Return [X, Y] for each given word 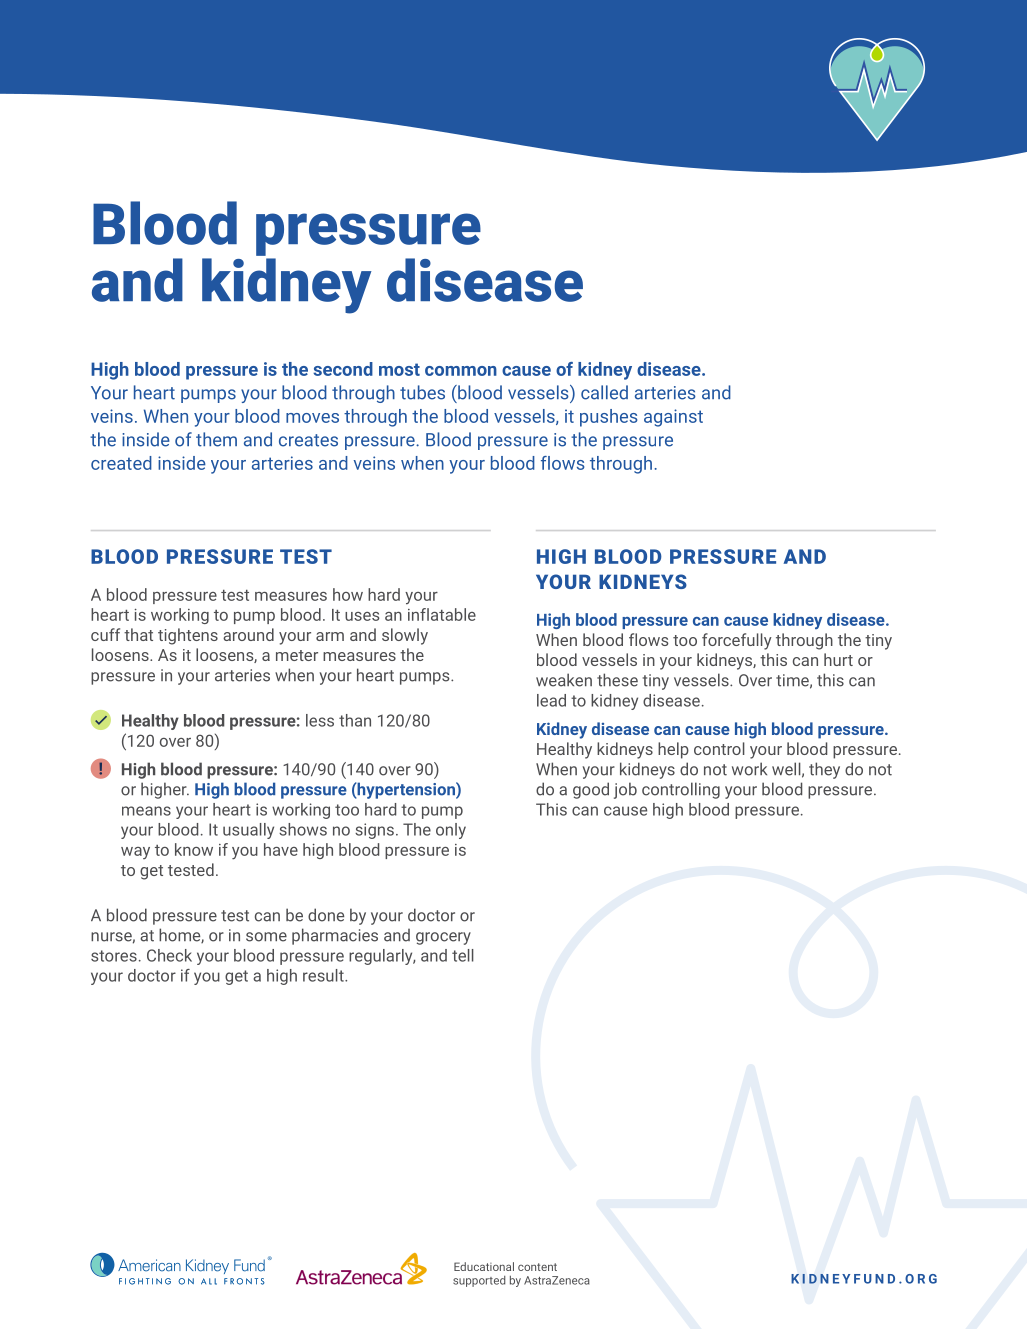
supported [479, 1281]
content [537, 1267]
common [461, 371]
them [216, 439]
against [673, 418]
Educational [484, 1266]
